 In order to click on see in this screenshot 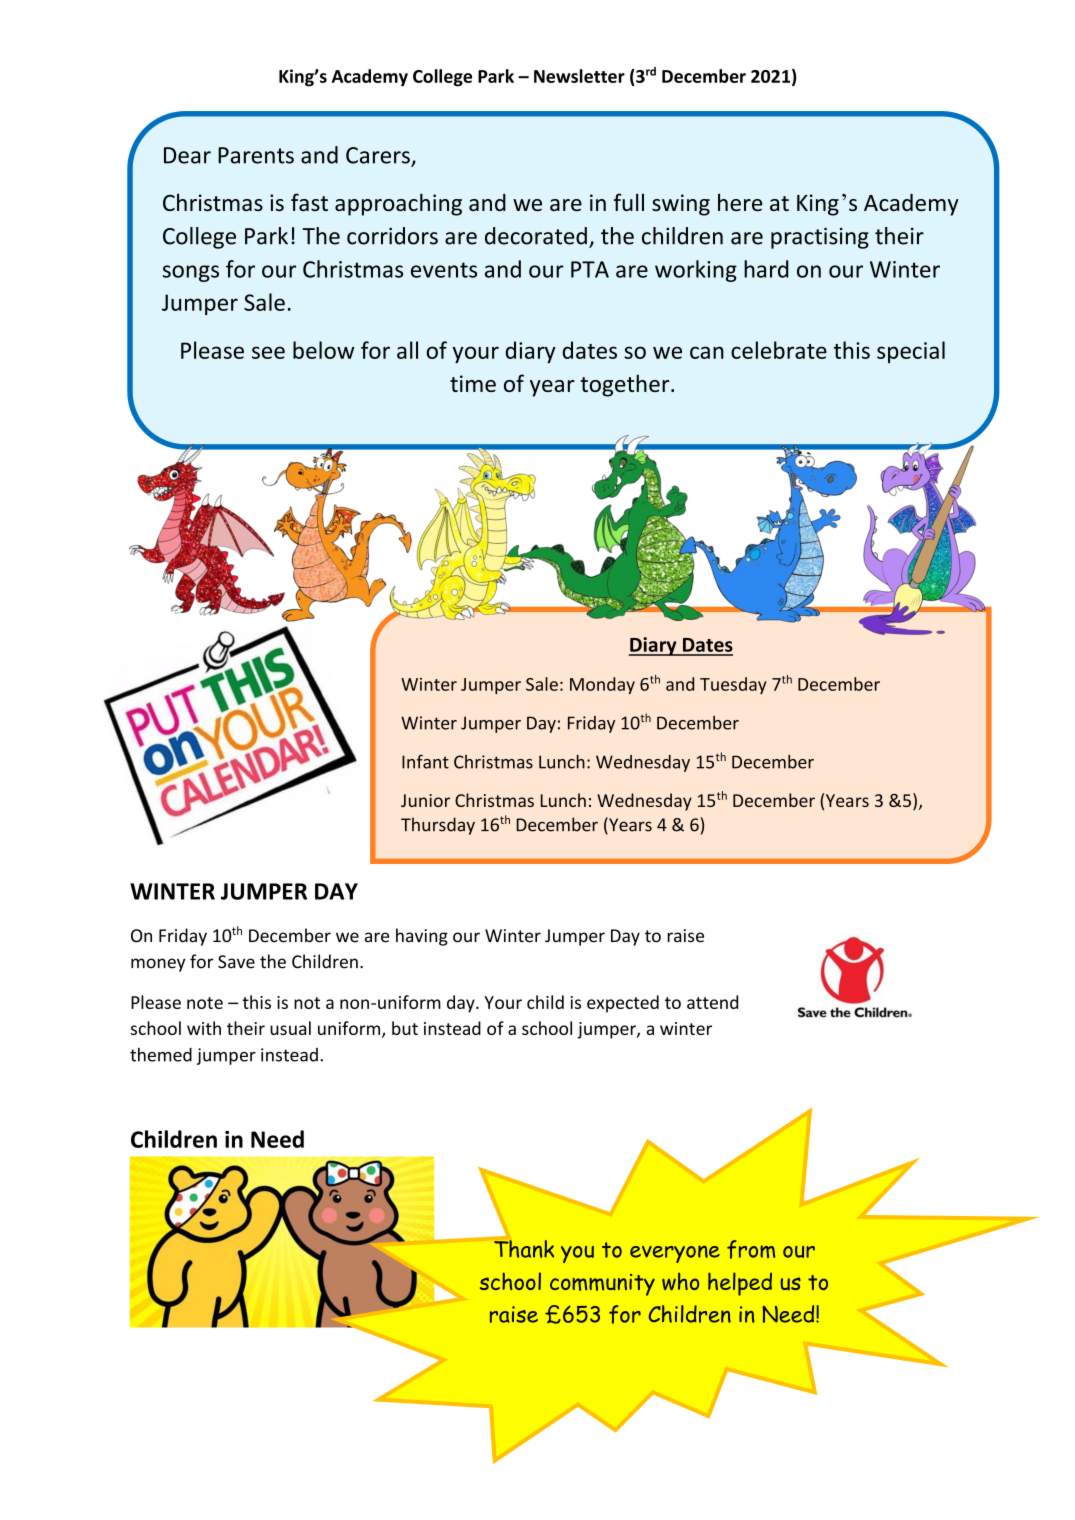, I will do `click(268, 352)`.
